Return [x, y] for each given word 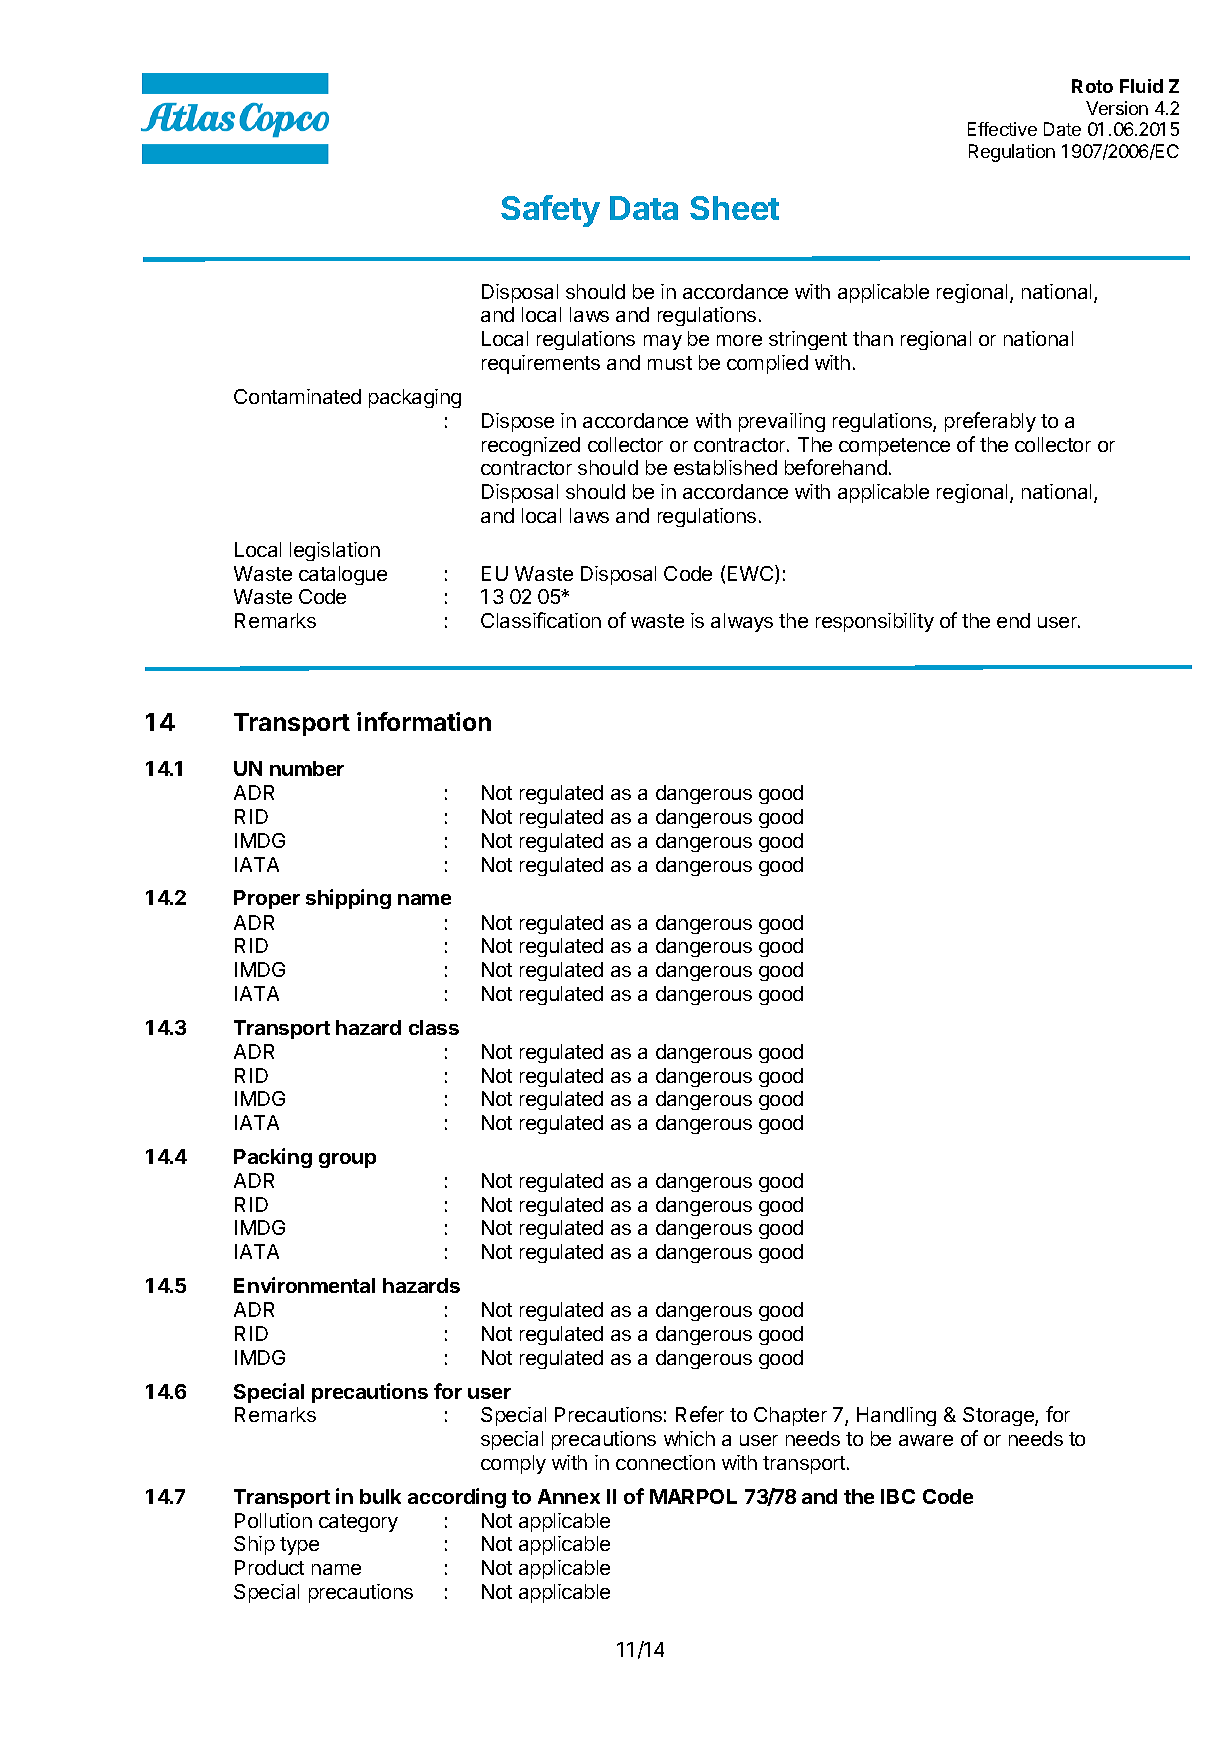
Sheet [734, 208]
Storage [999, 1416]
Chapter [790, 1416]
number [307, 768]
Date [1062, 129]
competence [894, 447]
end [1013, 620]
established [725, 467]
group [347, 1160]
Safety [550, 211]
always [742, 622]
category [358, 1523]
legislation [335, 551]
